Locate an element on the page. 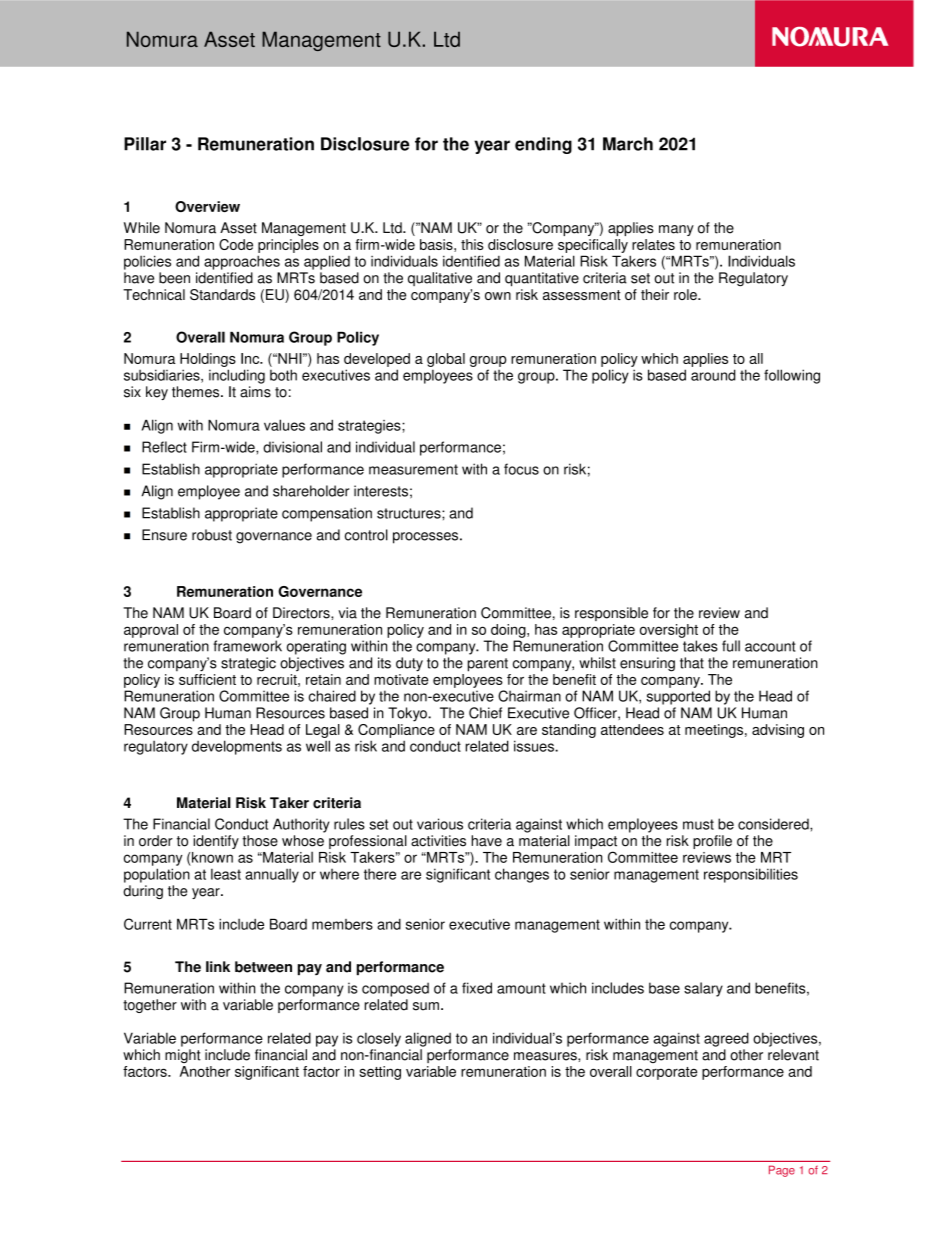 Image resolution: width=952 pixels, height=1233 pixels. must is located at coordinates (698, 824).
